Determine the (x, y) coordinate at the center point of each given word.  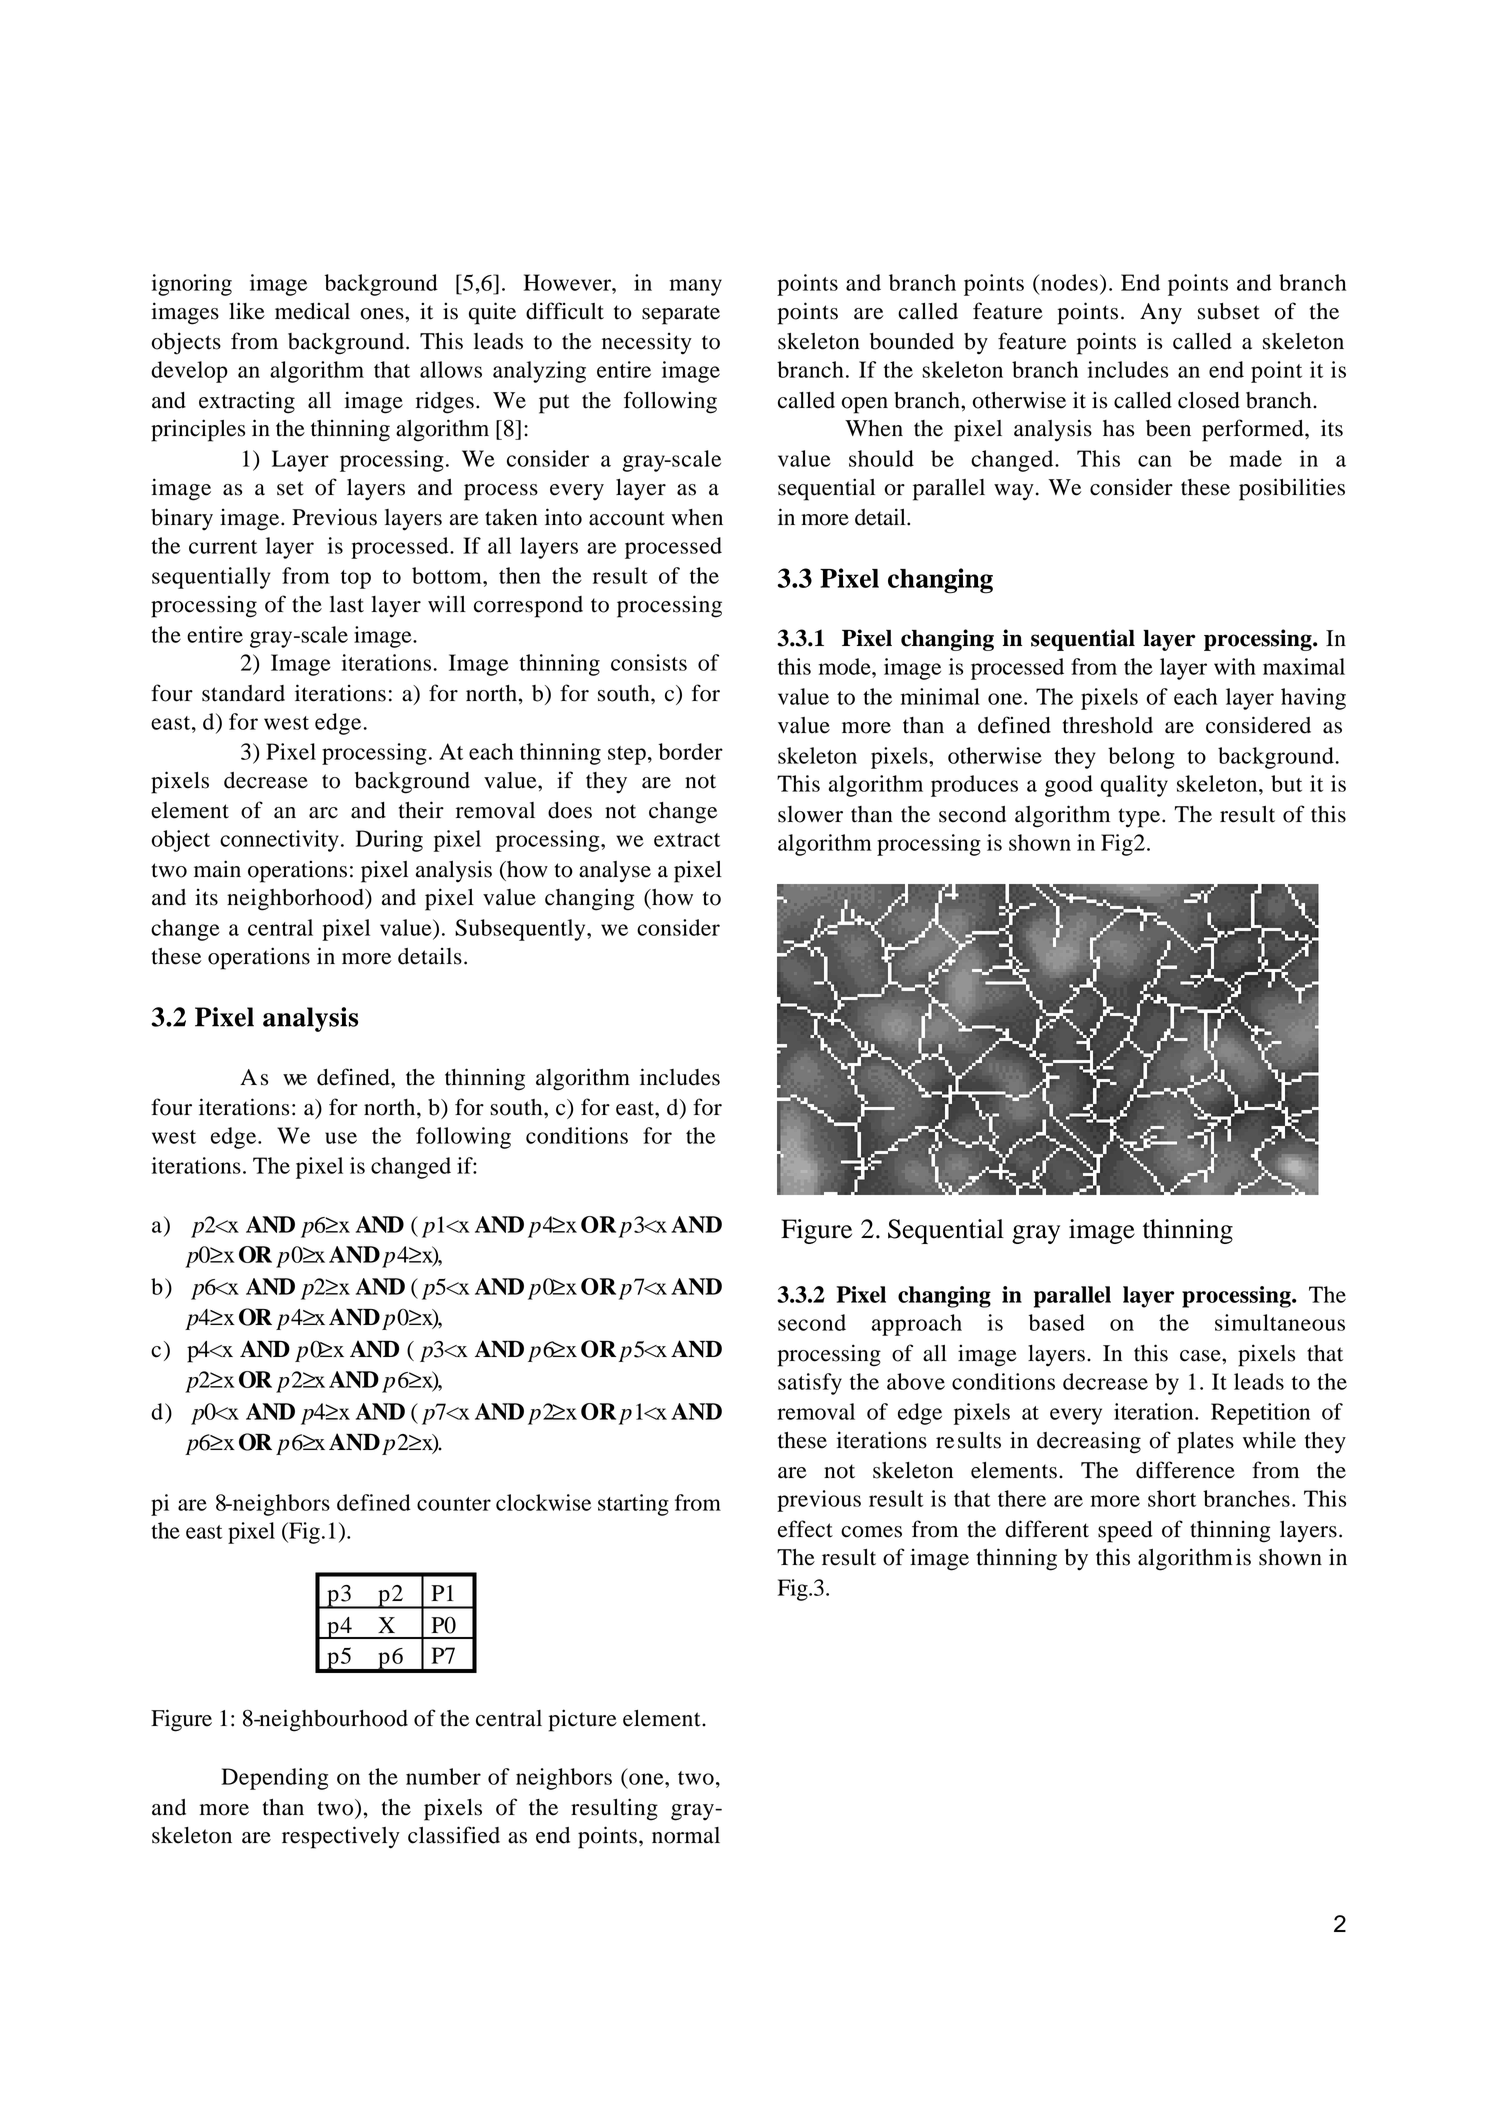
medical (312, 311)
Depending (274, 1779)
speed (1125, 1532)
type (1141, 818)
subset (1229, 311)
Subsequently (521, 930)
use (341, 1138)
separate (681, 315)
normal (686, 1835)
